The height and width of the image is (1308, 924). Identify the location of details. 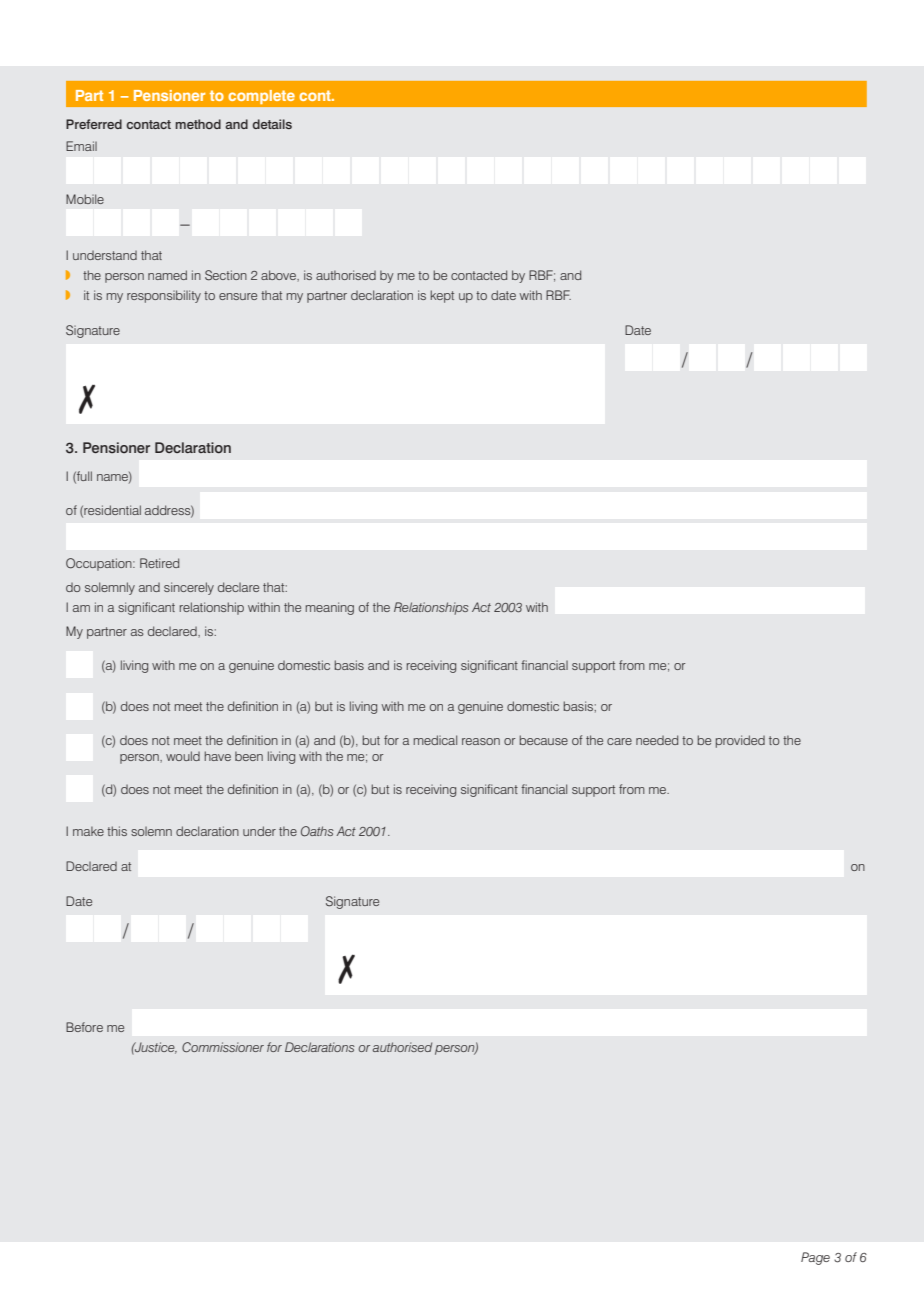
(272, 124).
